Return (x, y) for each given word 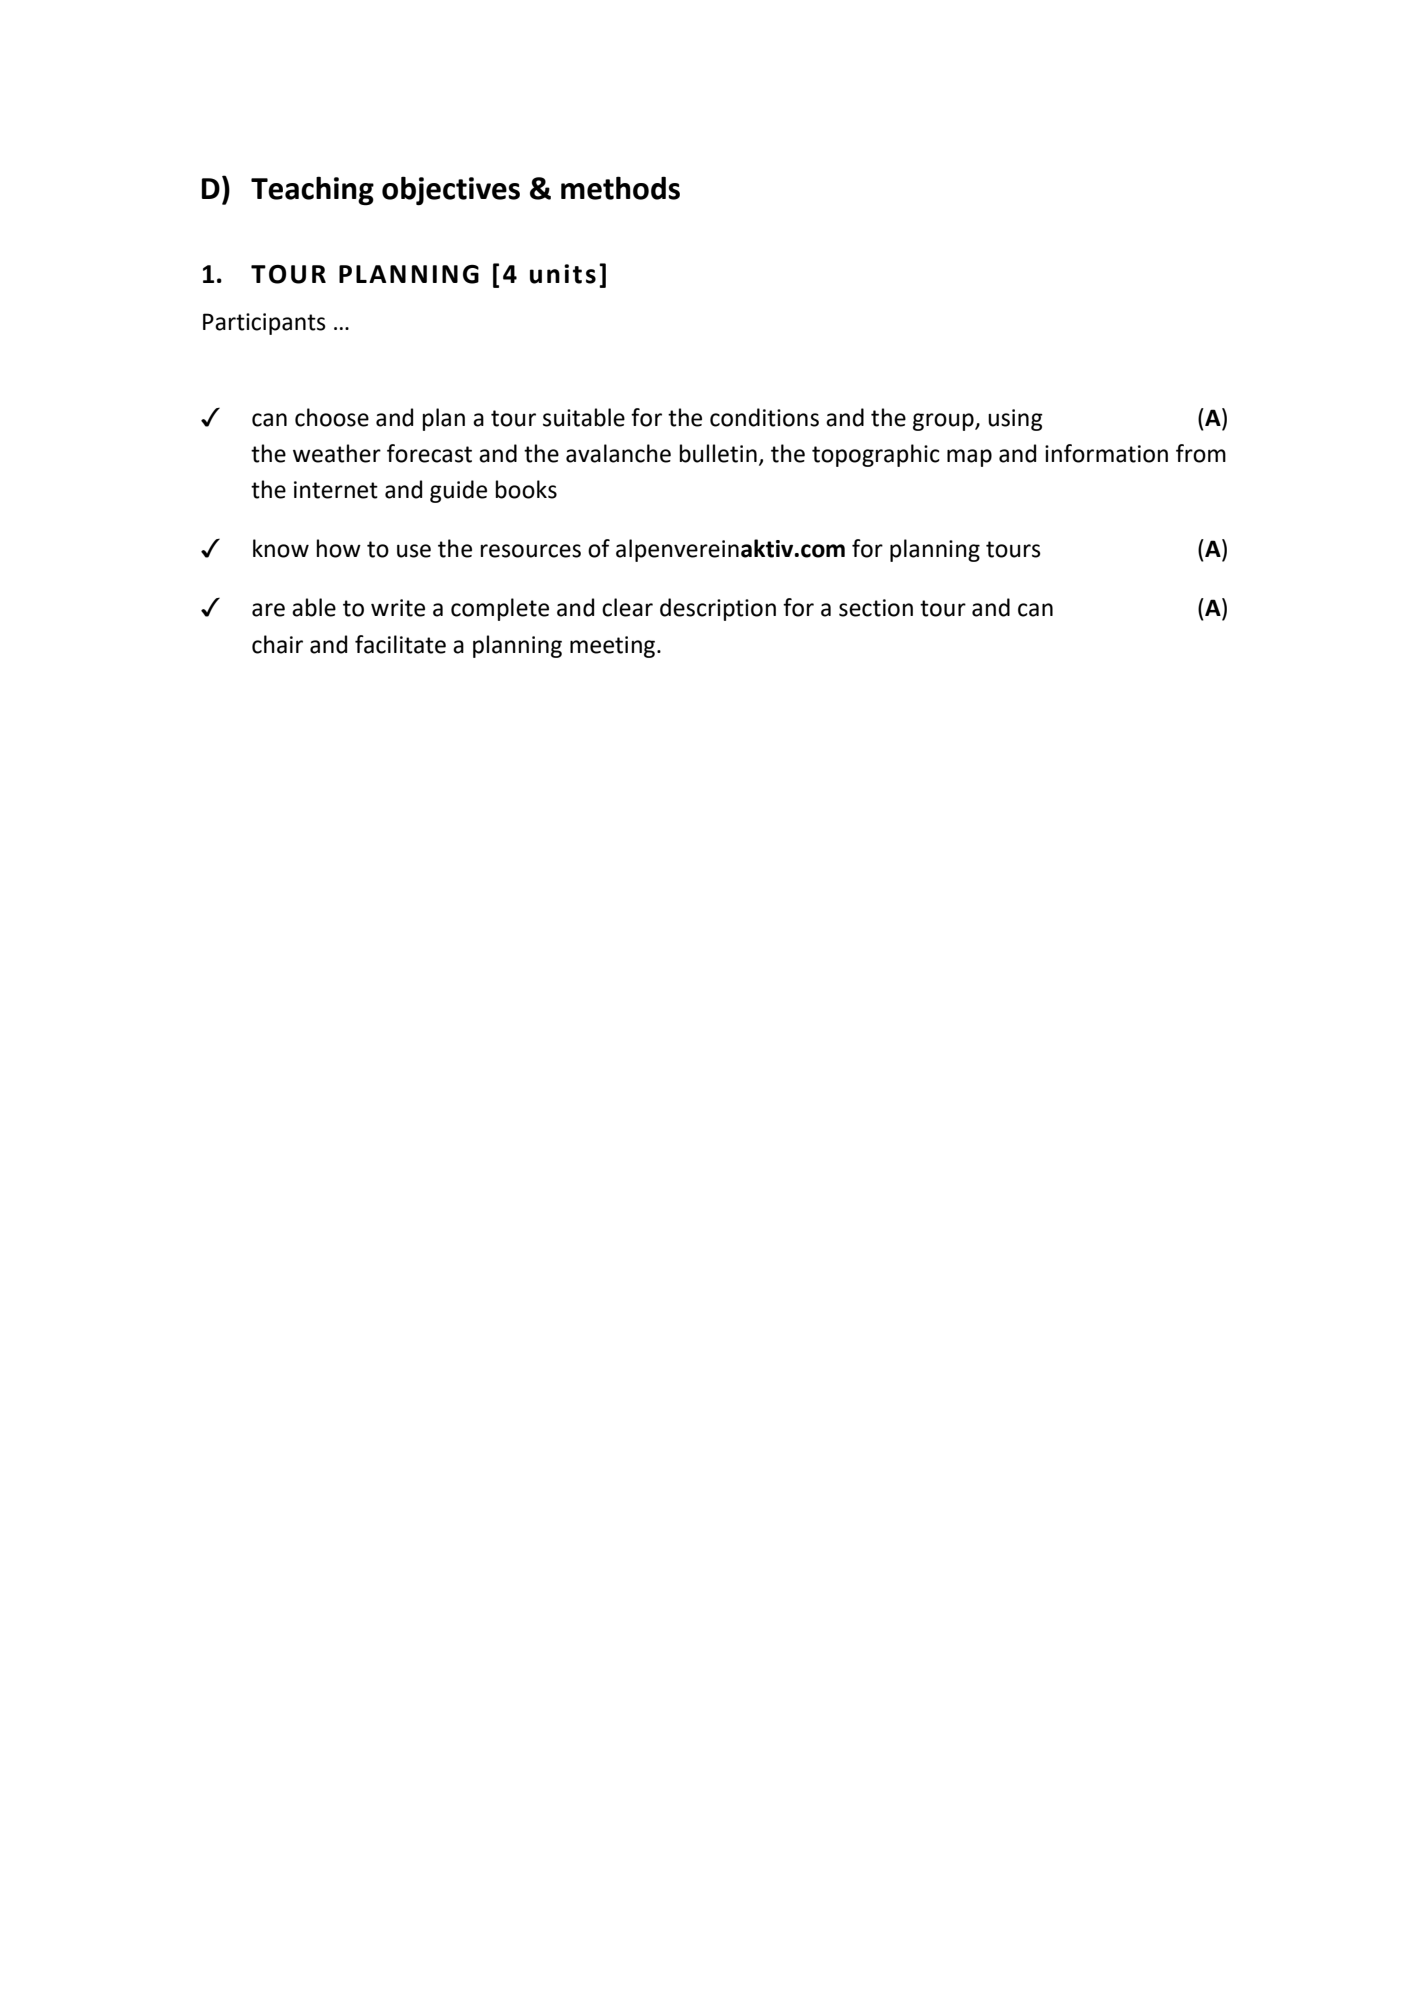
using (1015, 420)
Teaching (312, 191)
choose (332, 417)
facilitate (400, 644)
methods (620, 188)
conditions (764, 417)
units (563, 274)
